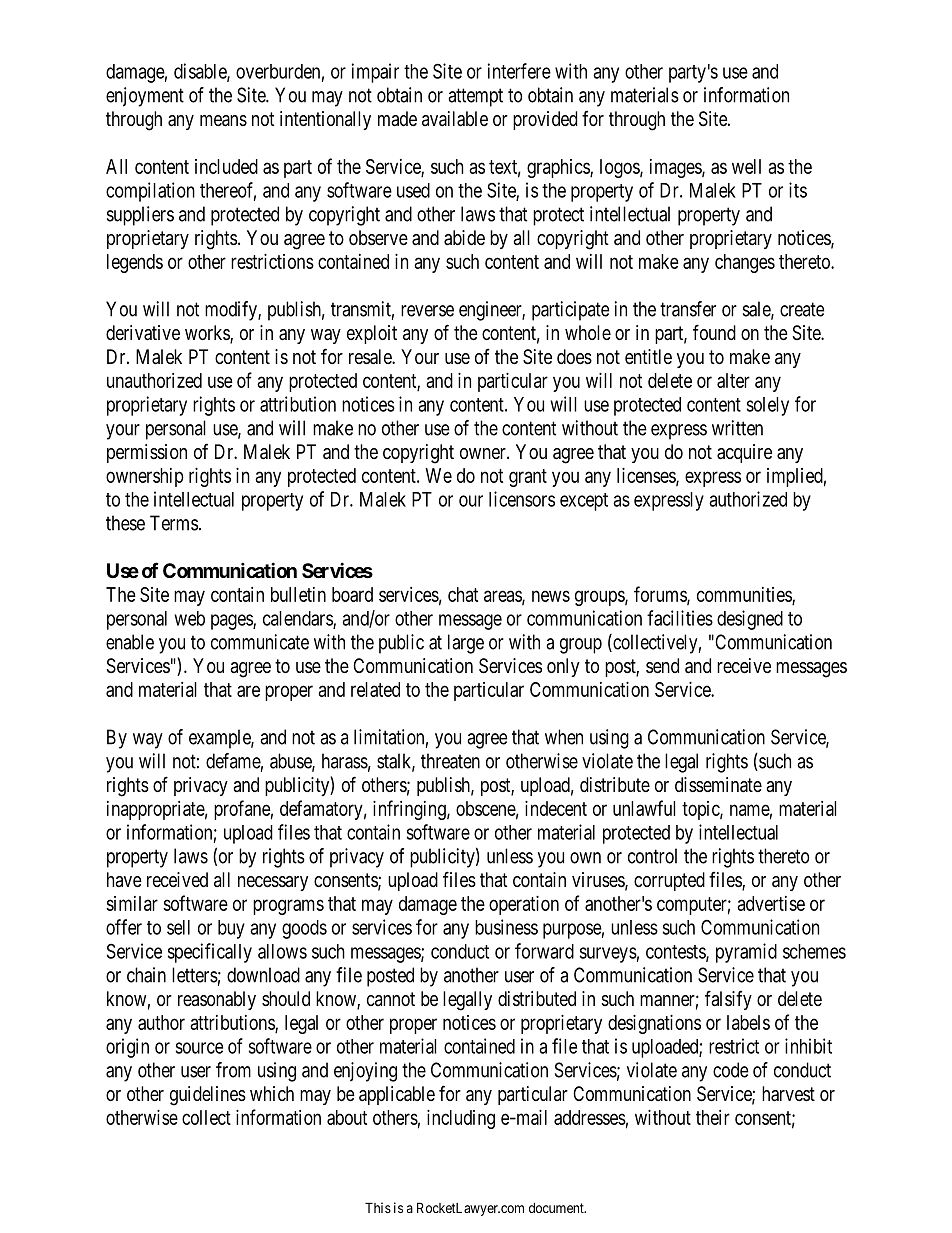 The height and width of the screenshot is (1233, 952). Describe the element at coordinates (475, 97) in the screenshot. I see `attempt` at that location.
